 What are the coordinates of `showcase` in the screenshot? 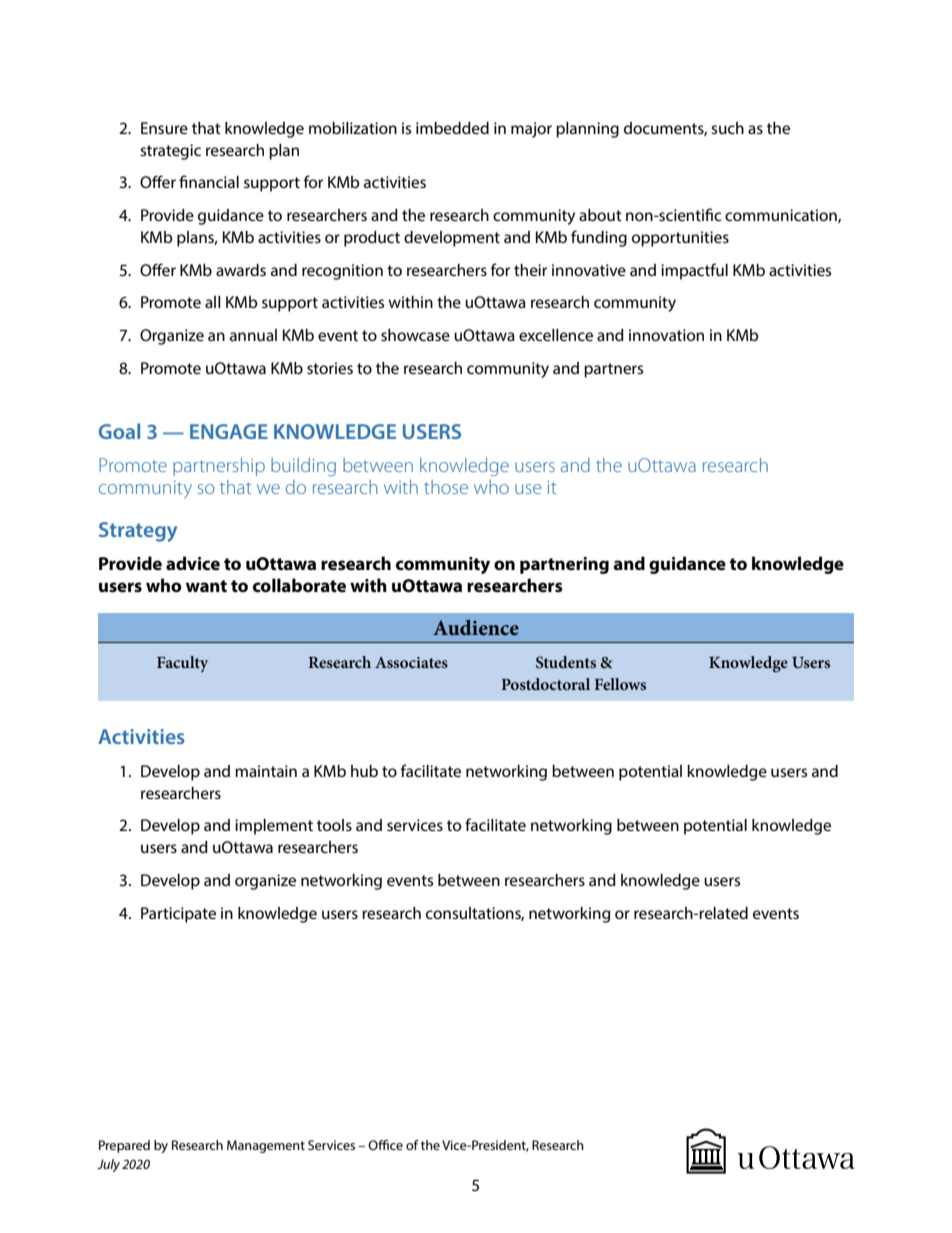 It's located at (415, 335).
